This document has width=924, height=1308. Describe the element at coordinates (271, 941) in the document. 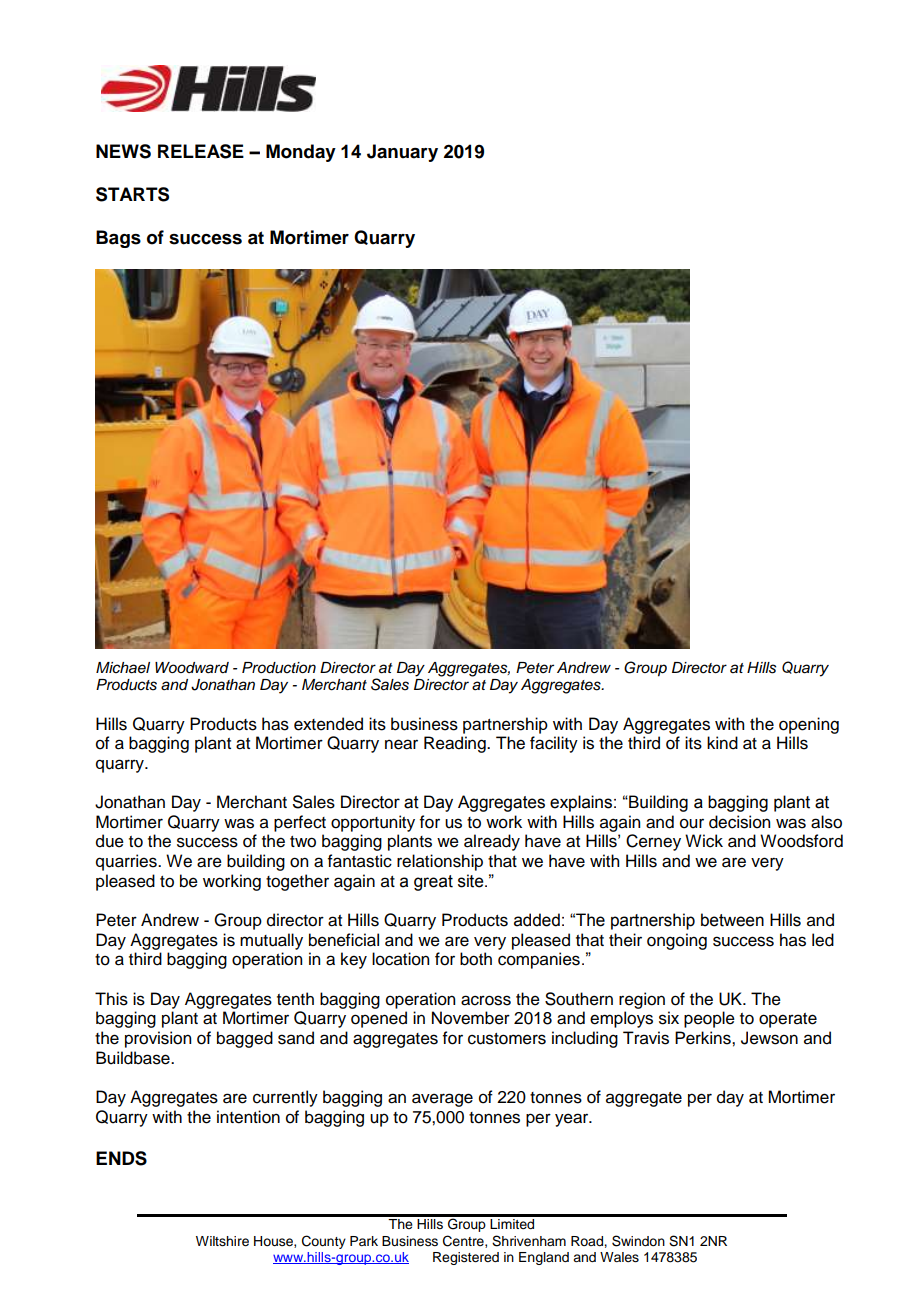

I see `mutually` at that location.
